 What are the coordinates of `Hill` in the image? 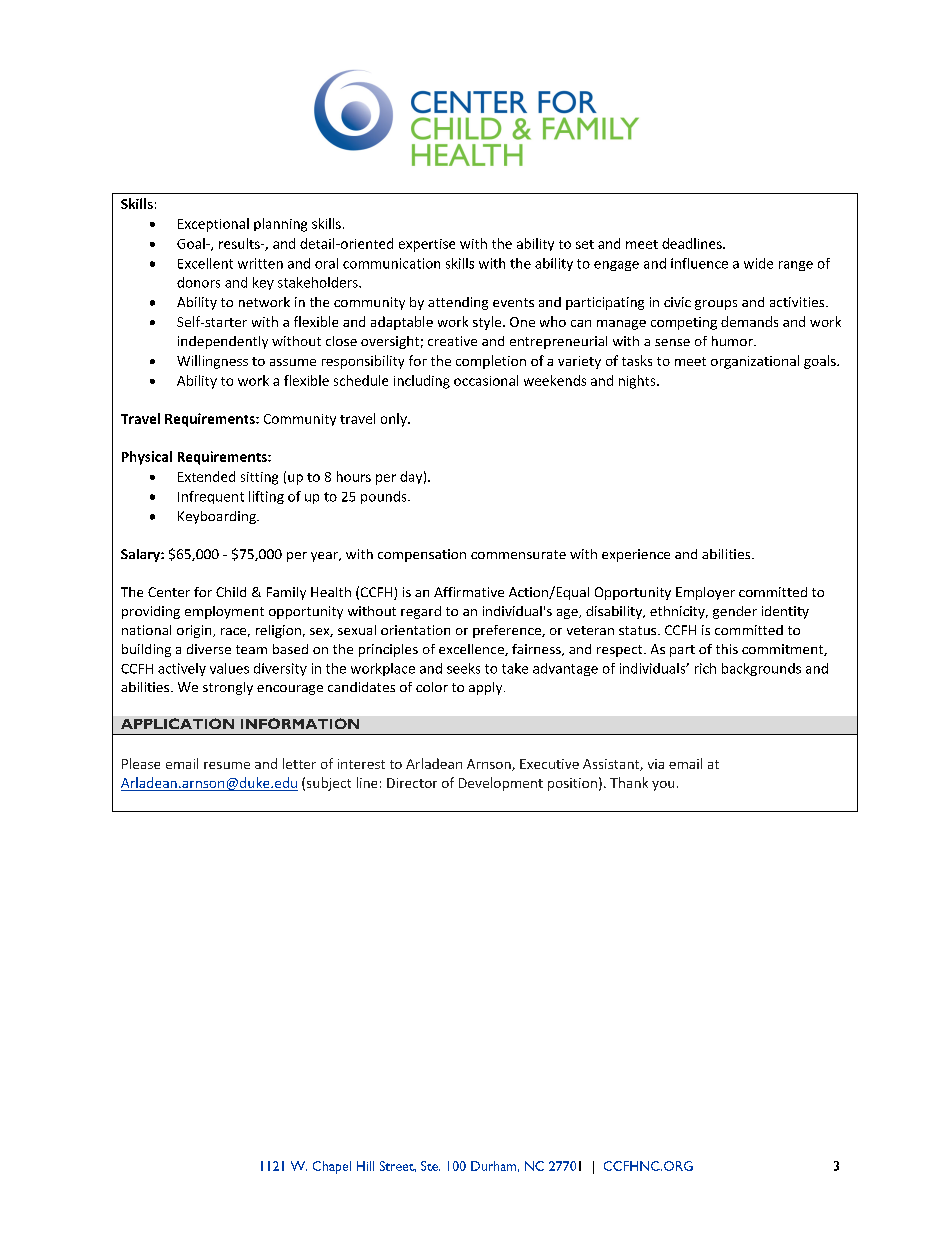 It's located at (365, 1166).
